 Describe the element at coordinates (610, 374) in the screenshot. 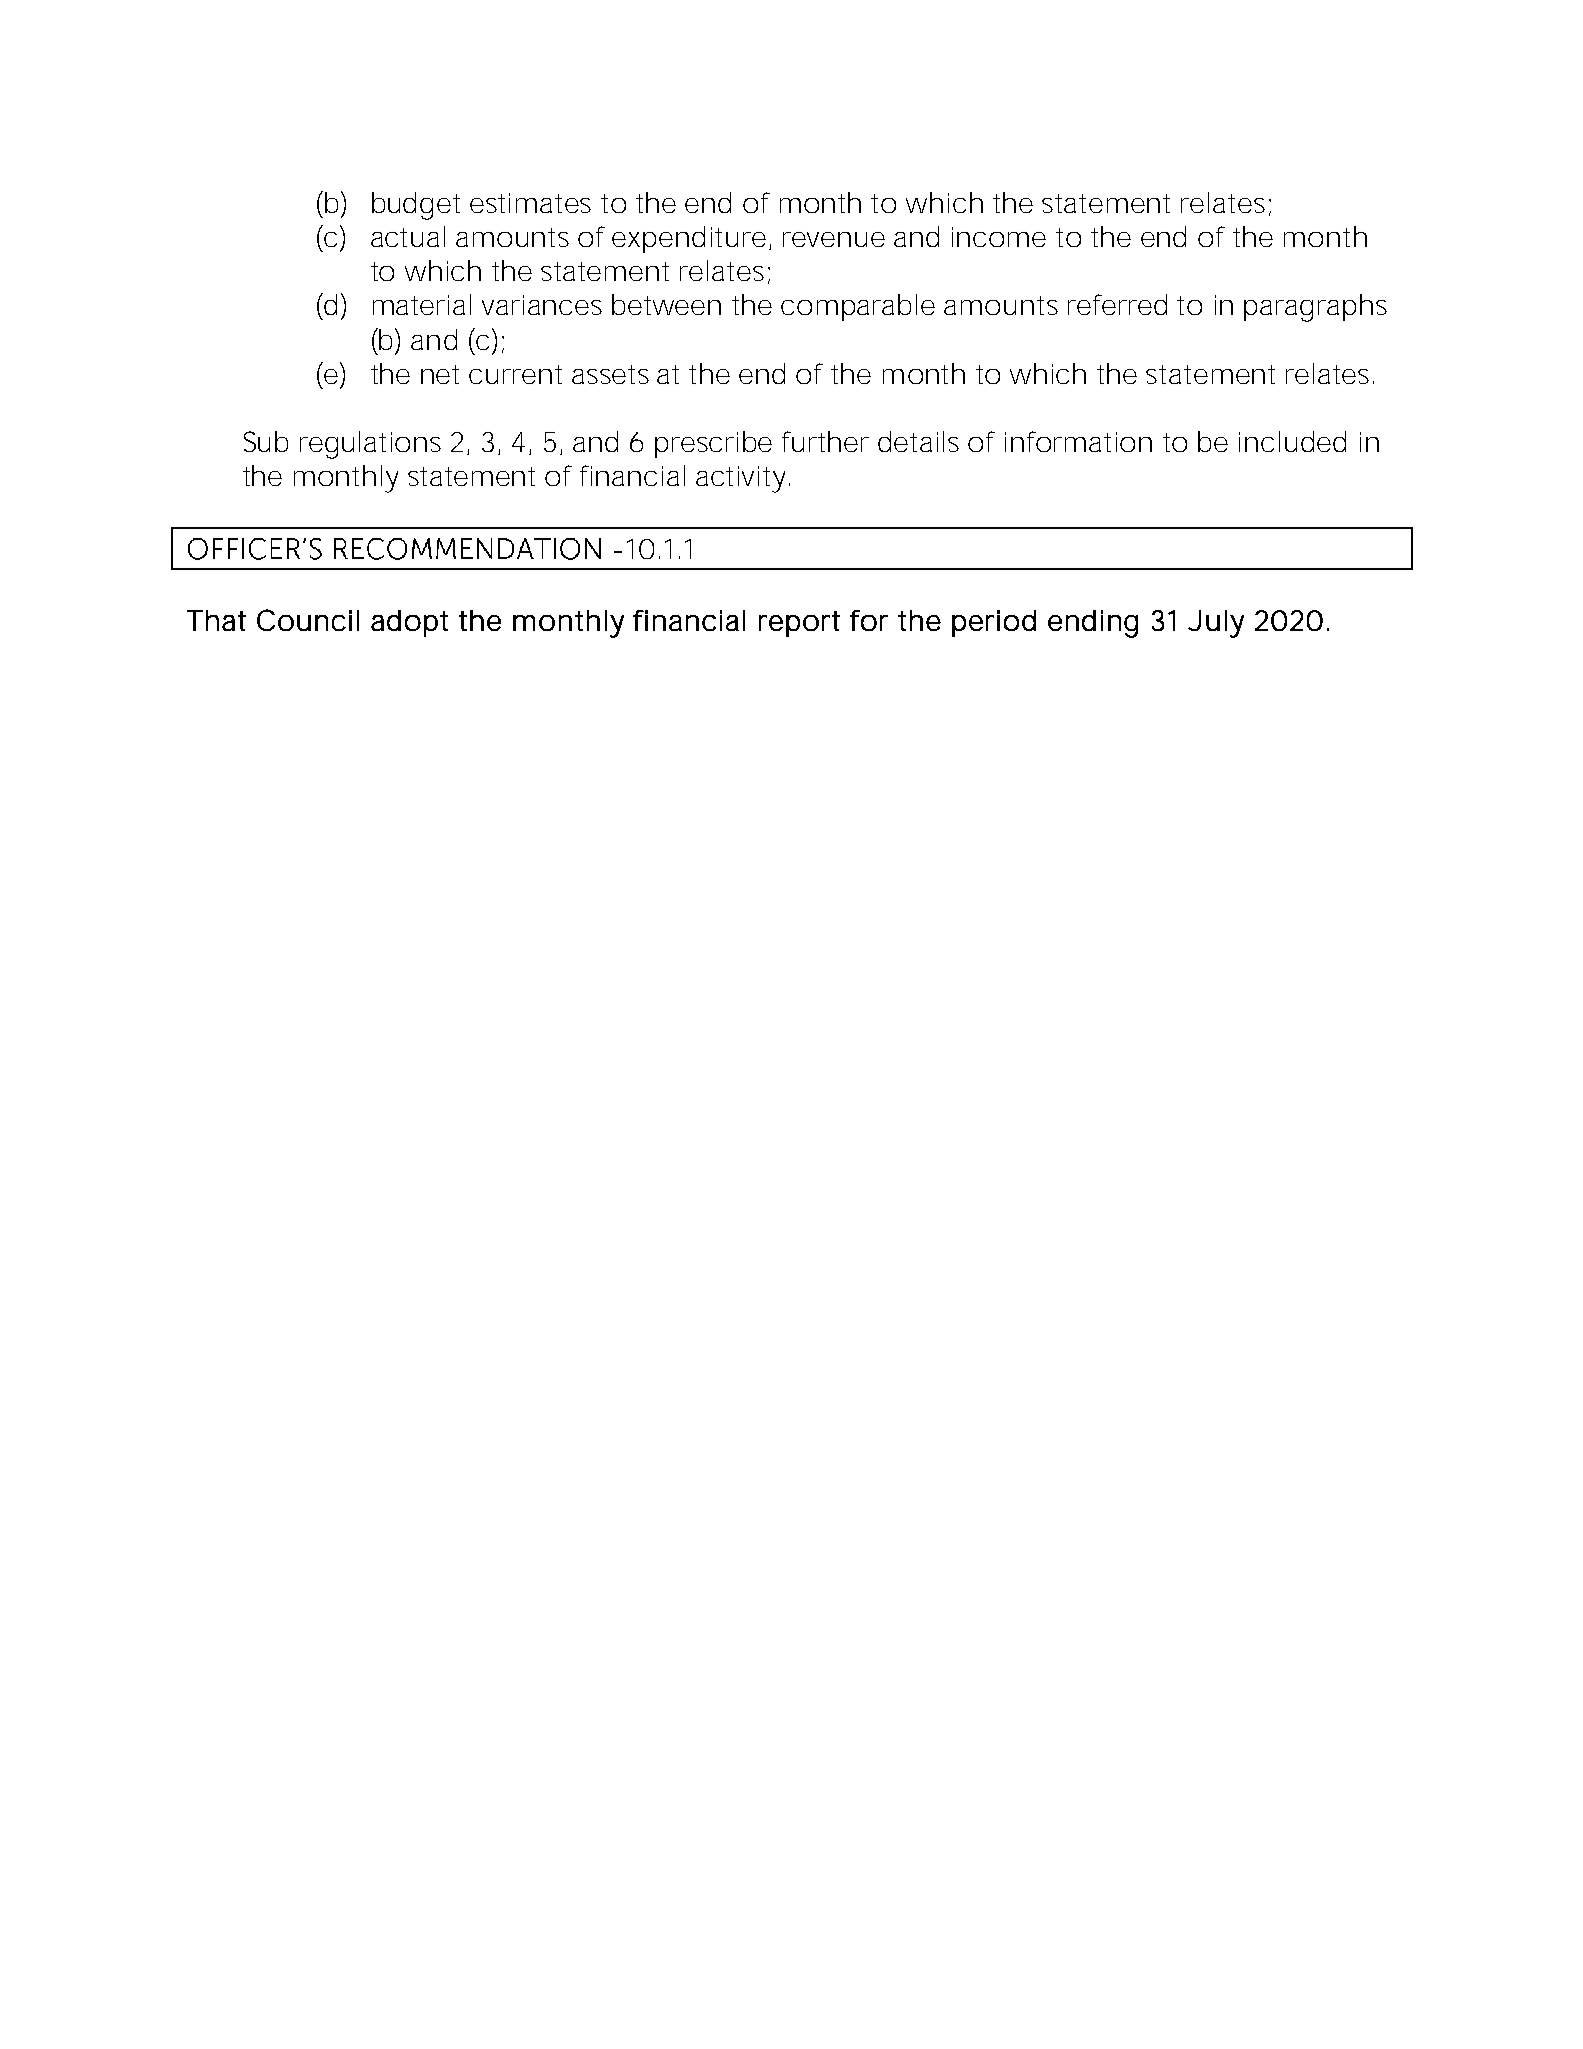

I see `assets` at that location.
